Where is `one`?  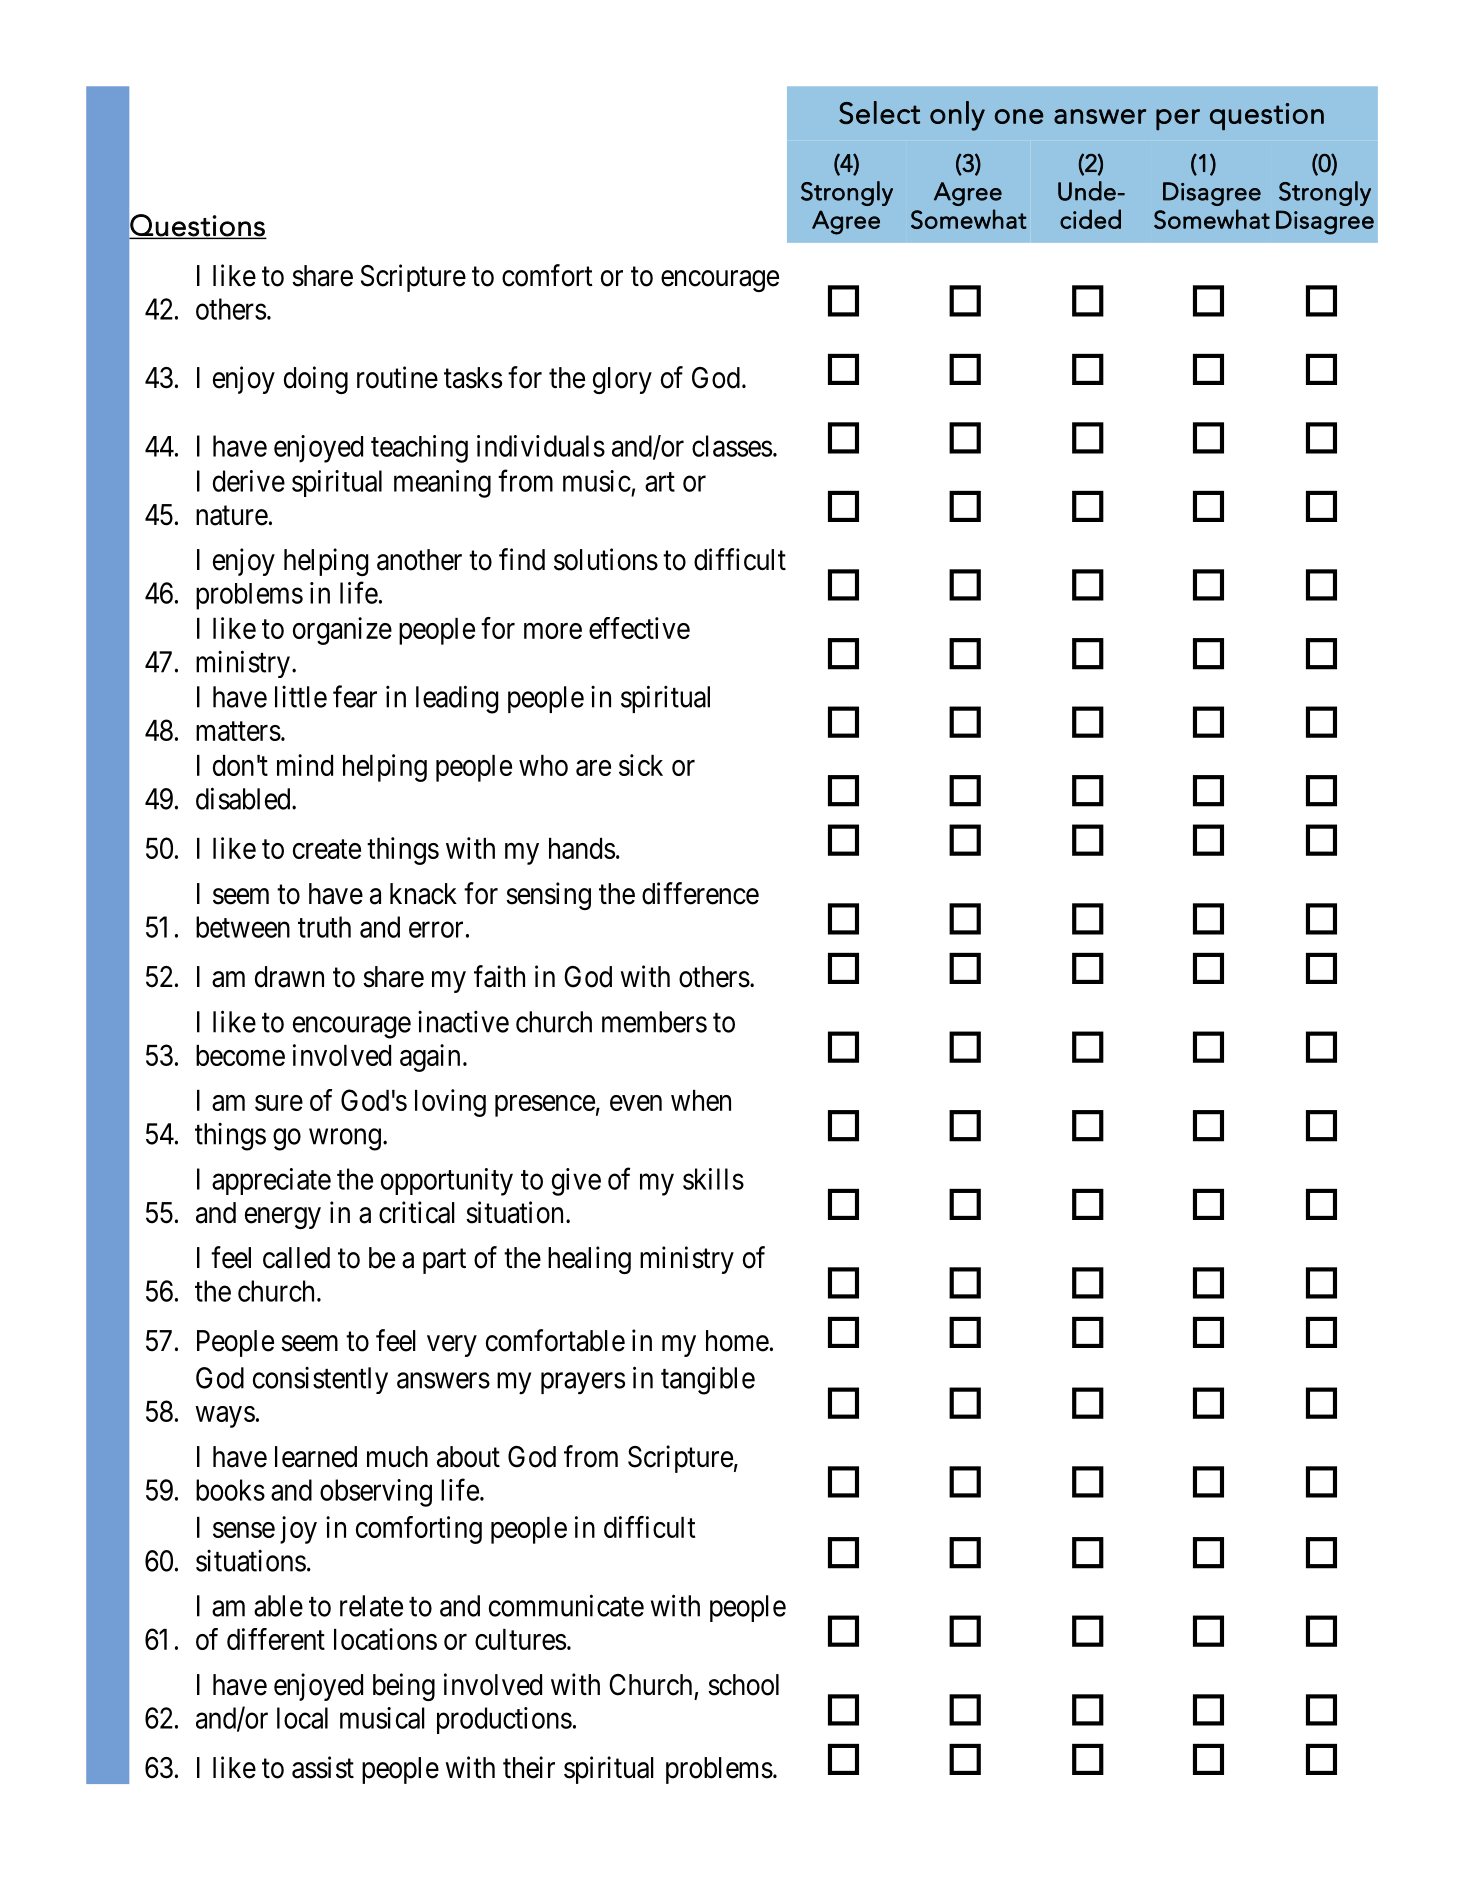 one is located at coordinates (1019, 116).
